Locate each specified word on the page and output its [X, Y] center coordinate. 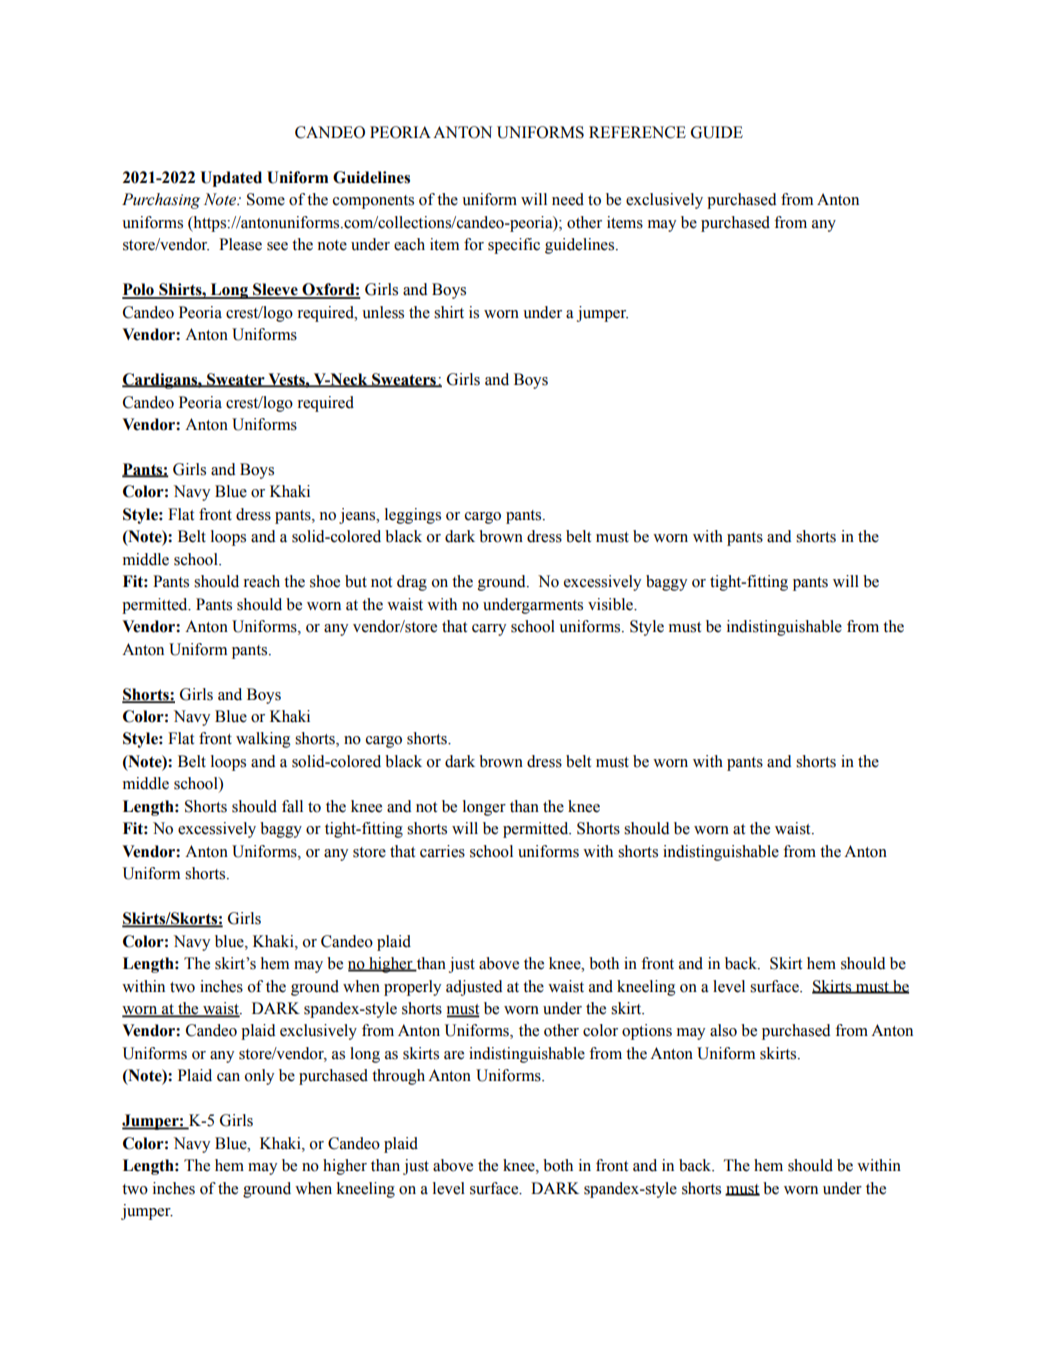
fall [292, 806]
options [647, 1032]
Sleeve [275, 290]
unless [383, 312]
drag [412, 583]
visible [611, 604]
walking [263, 740]
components [373, 202]
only [259, 1077]
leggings [413, 516]
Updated [231, 179]
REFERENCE [637, 132]
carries [442, 851]
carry [489, 630]
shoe [325, 581]
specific [514, 246]
